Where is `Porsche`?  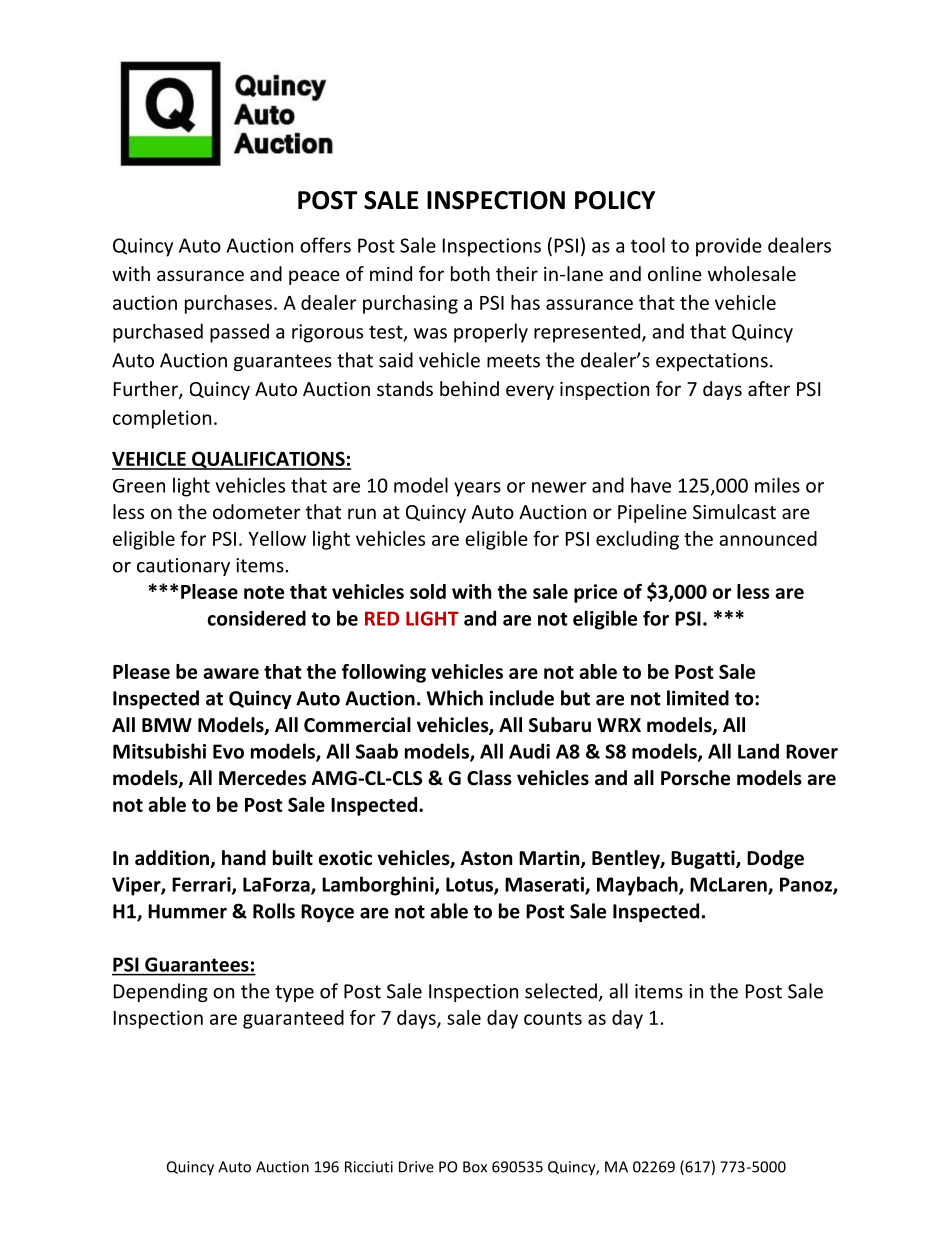 Porsche is located at coordinates (695, 778).
